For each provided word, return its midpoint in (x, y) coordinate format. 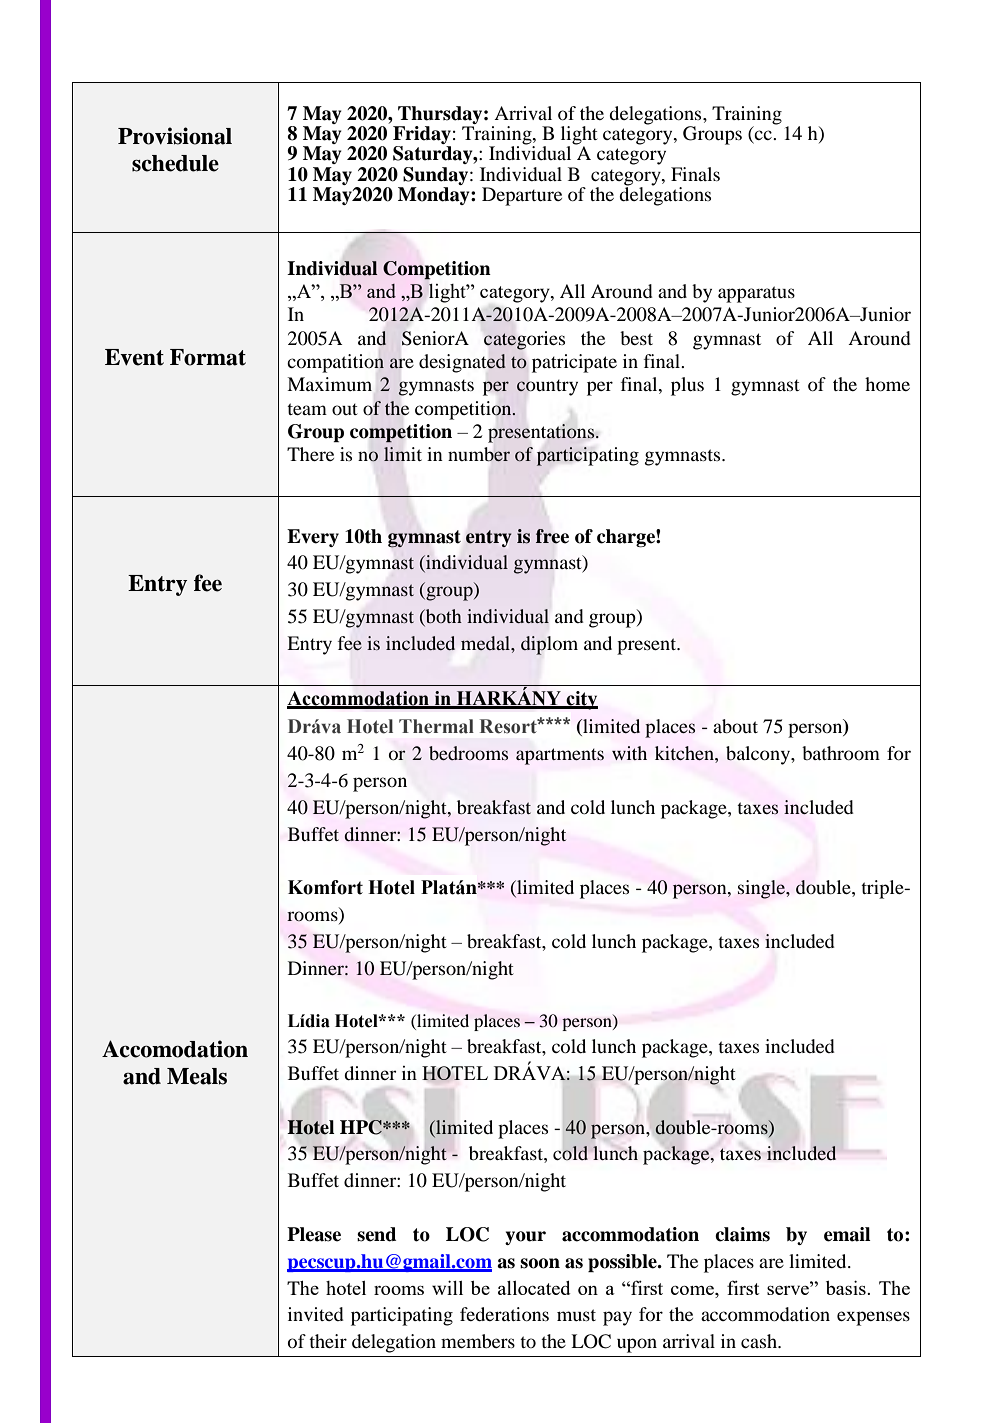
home (887, 384)
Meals (197, 1076)
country (547, 387)
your (525, 1238)
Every (313, 538)
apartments (560, 756)
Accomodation (175, 1049)
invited (316, 1314)
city (581, 700)
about (735, 726)
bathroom (841, 753)
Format (208, 357)
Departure (522, 196)
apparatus (756, 294)
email (847, 1234)
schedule (175, 163)
